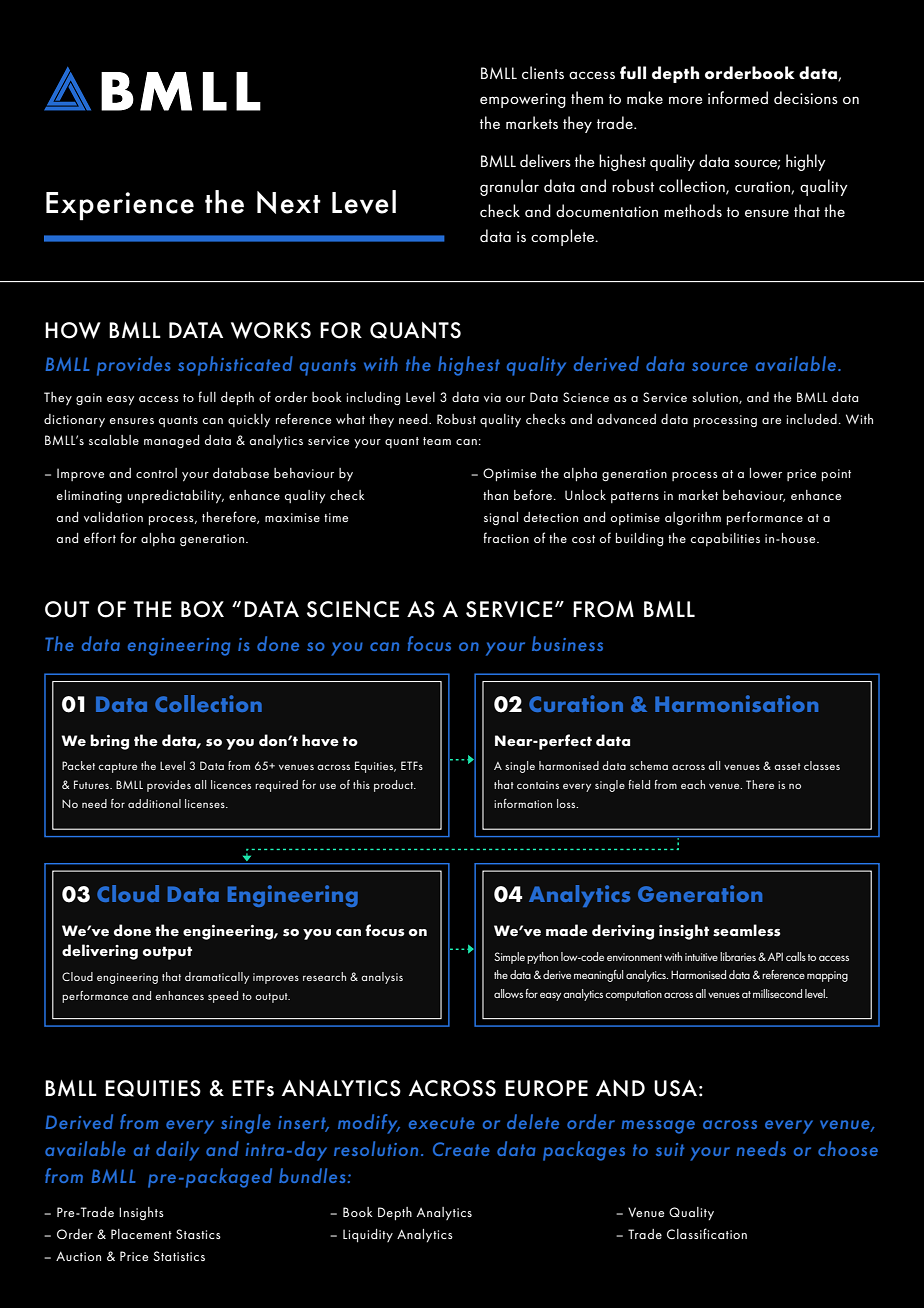  What do you see at coordinates (523, 803) in the page?
I see `information` at bounding box center [523, 803].
